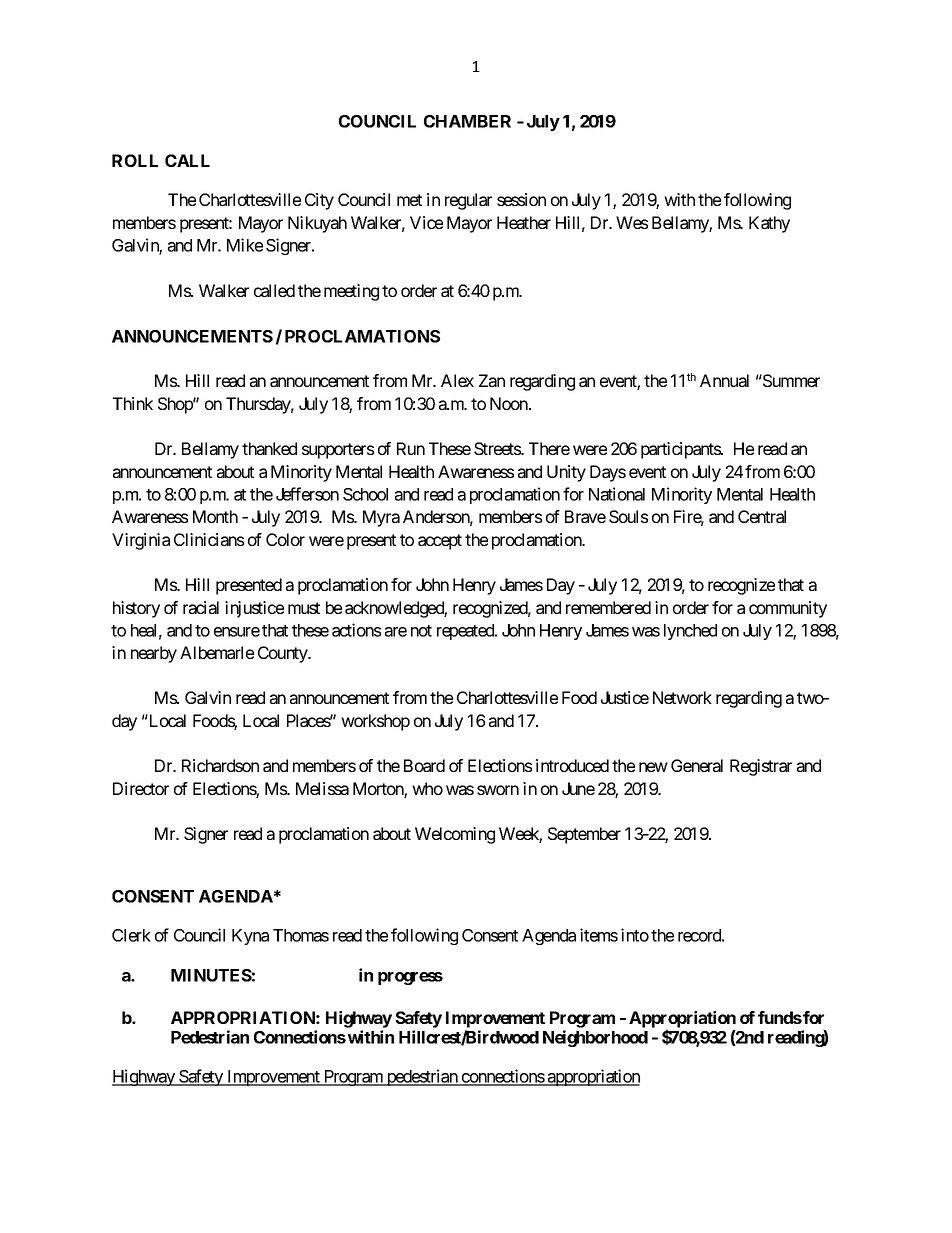 The image size is (952, 1233). Describe the element at coordinates (690, 632) in the screenshot. I see `lynched` at that location.
